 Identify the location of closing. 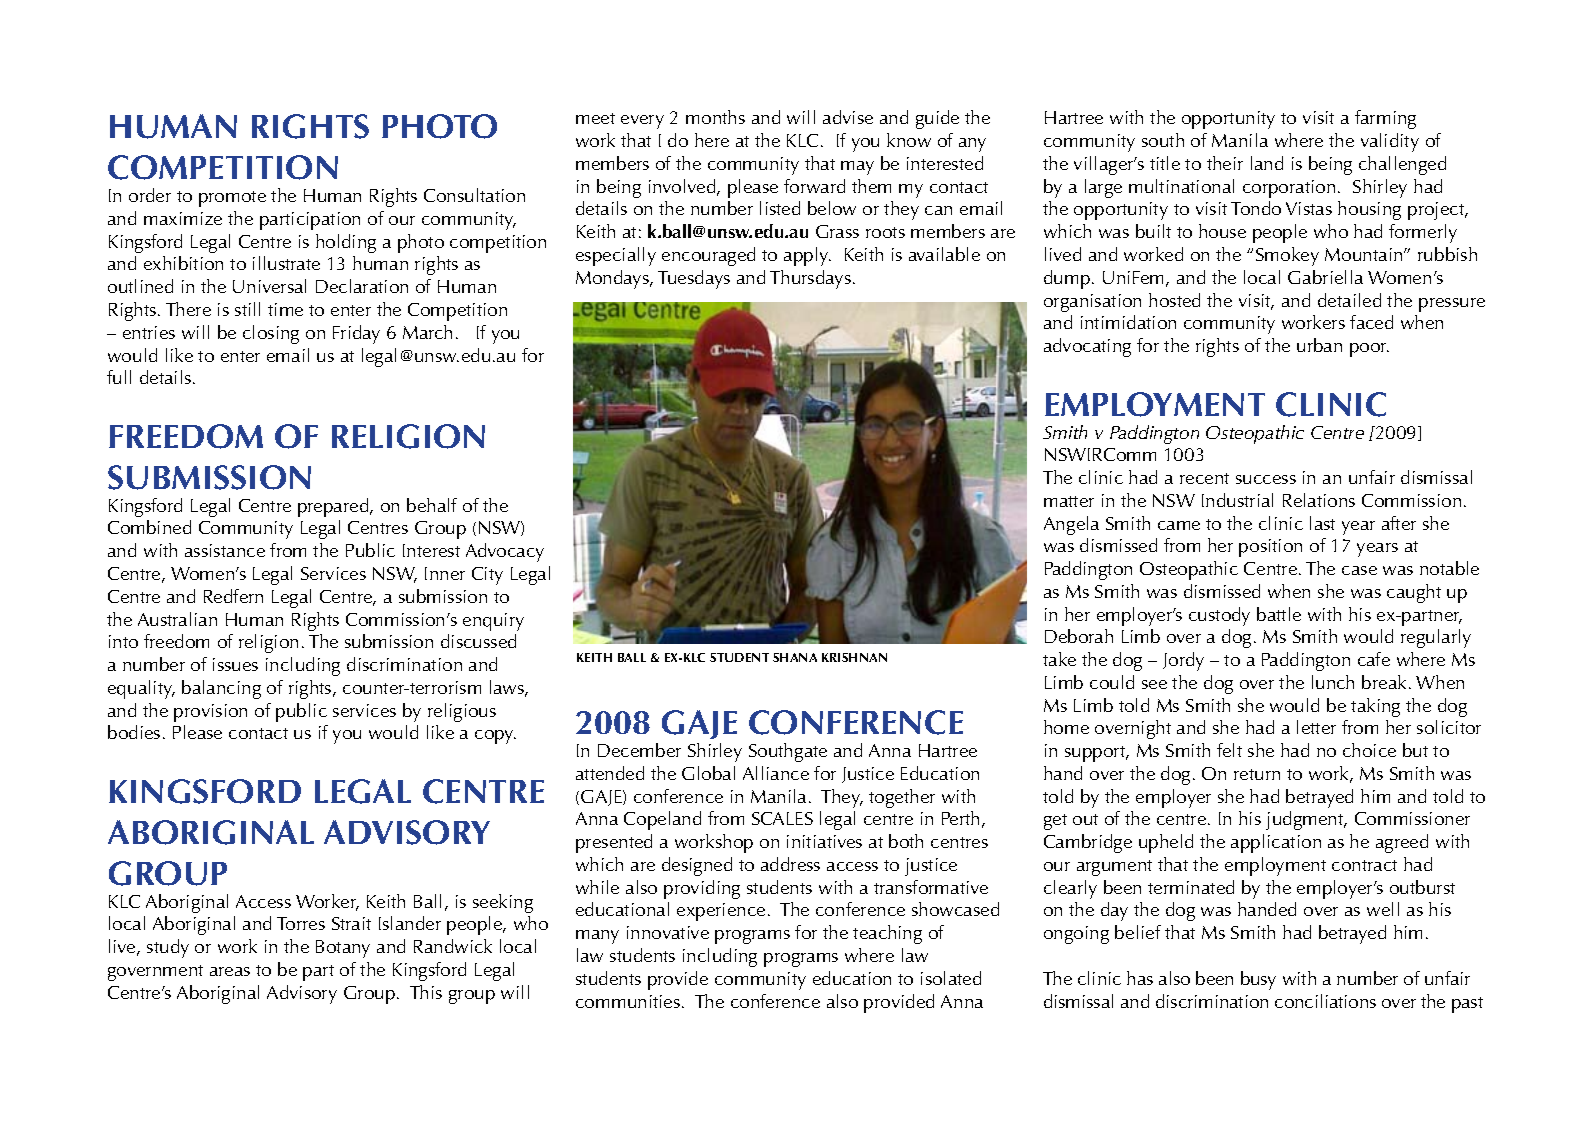
(271, 334).
